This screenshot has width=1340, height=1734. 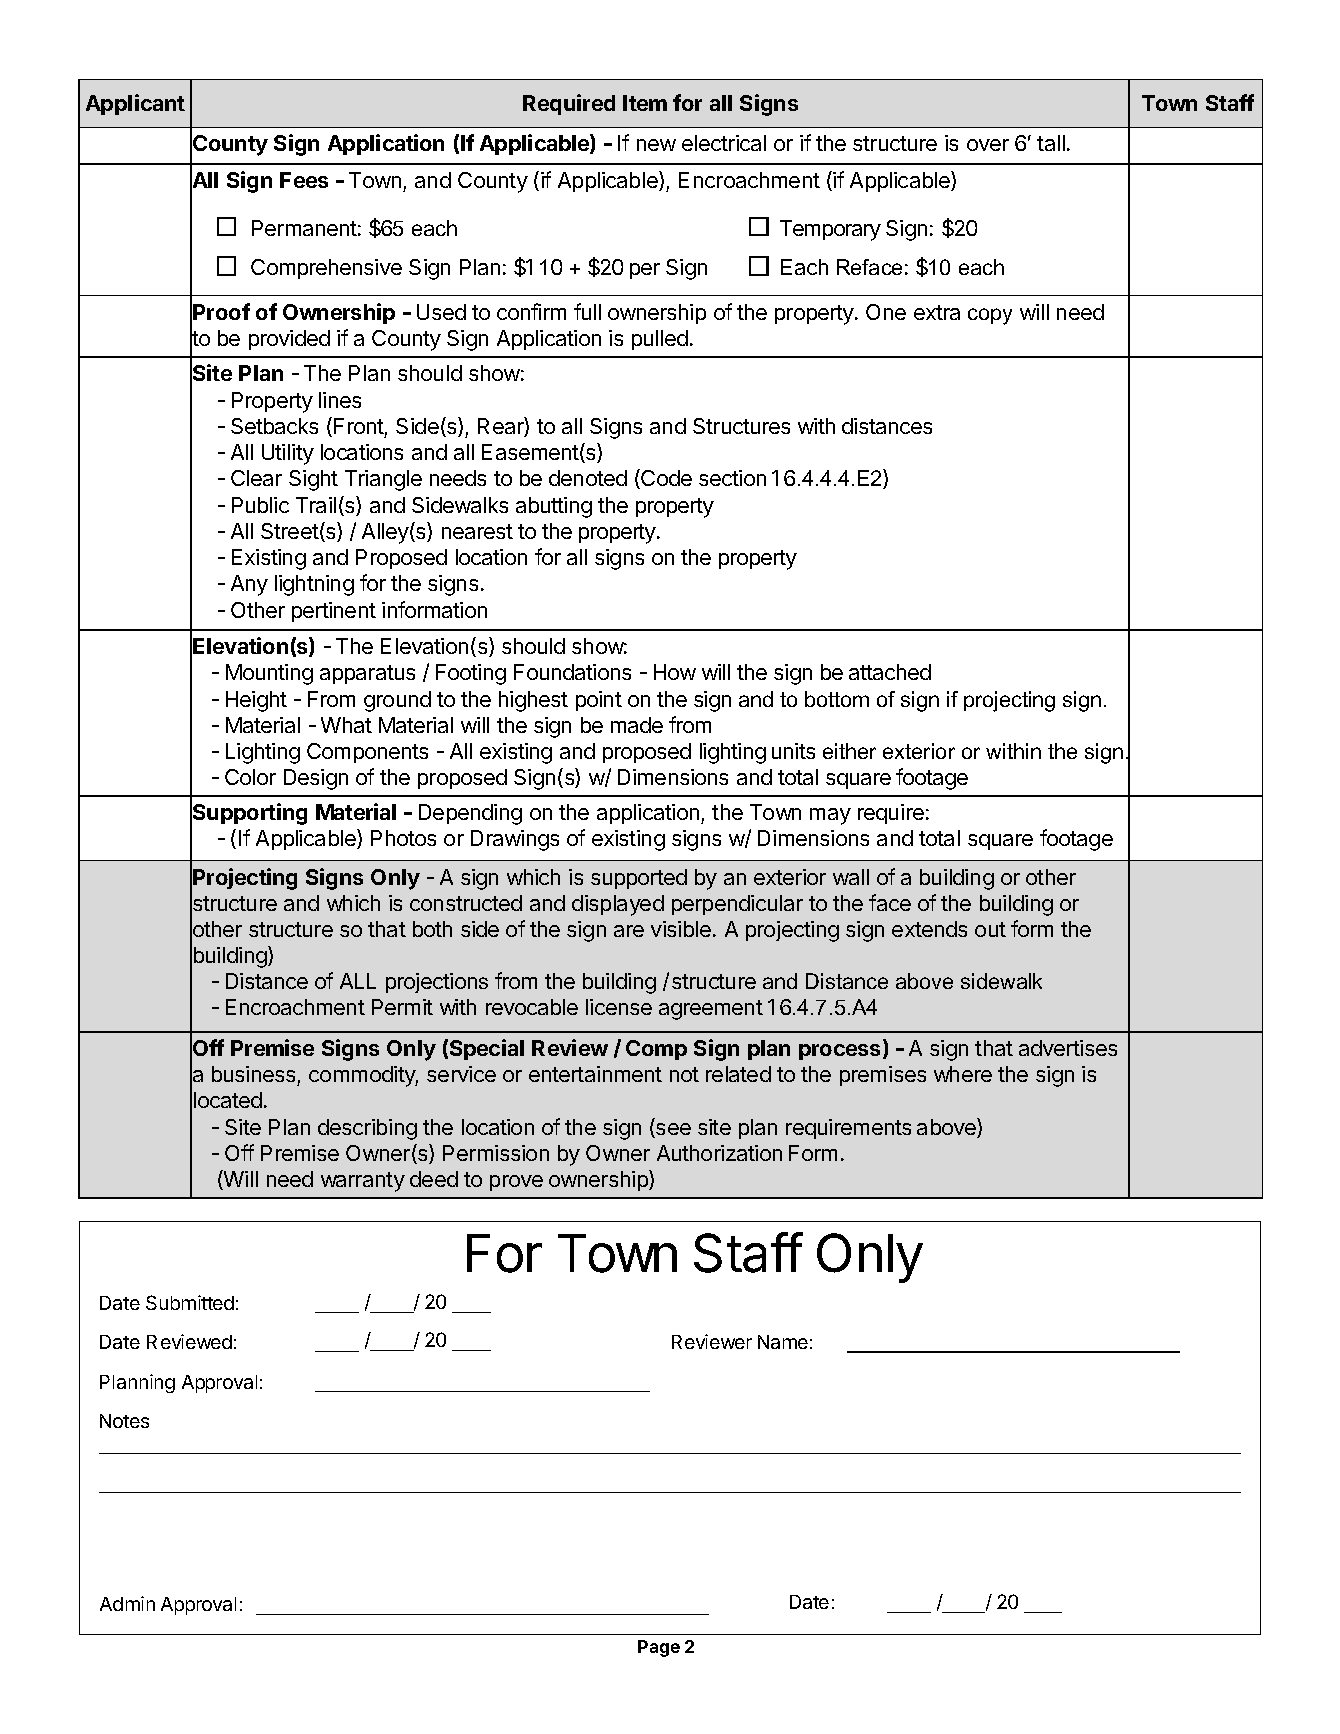 I want to click on Fees, so click(x=304, y=180).
